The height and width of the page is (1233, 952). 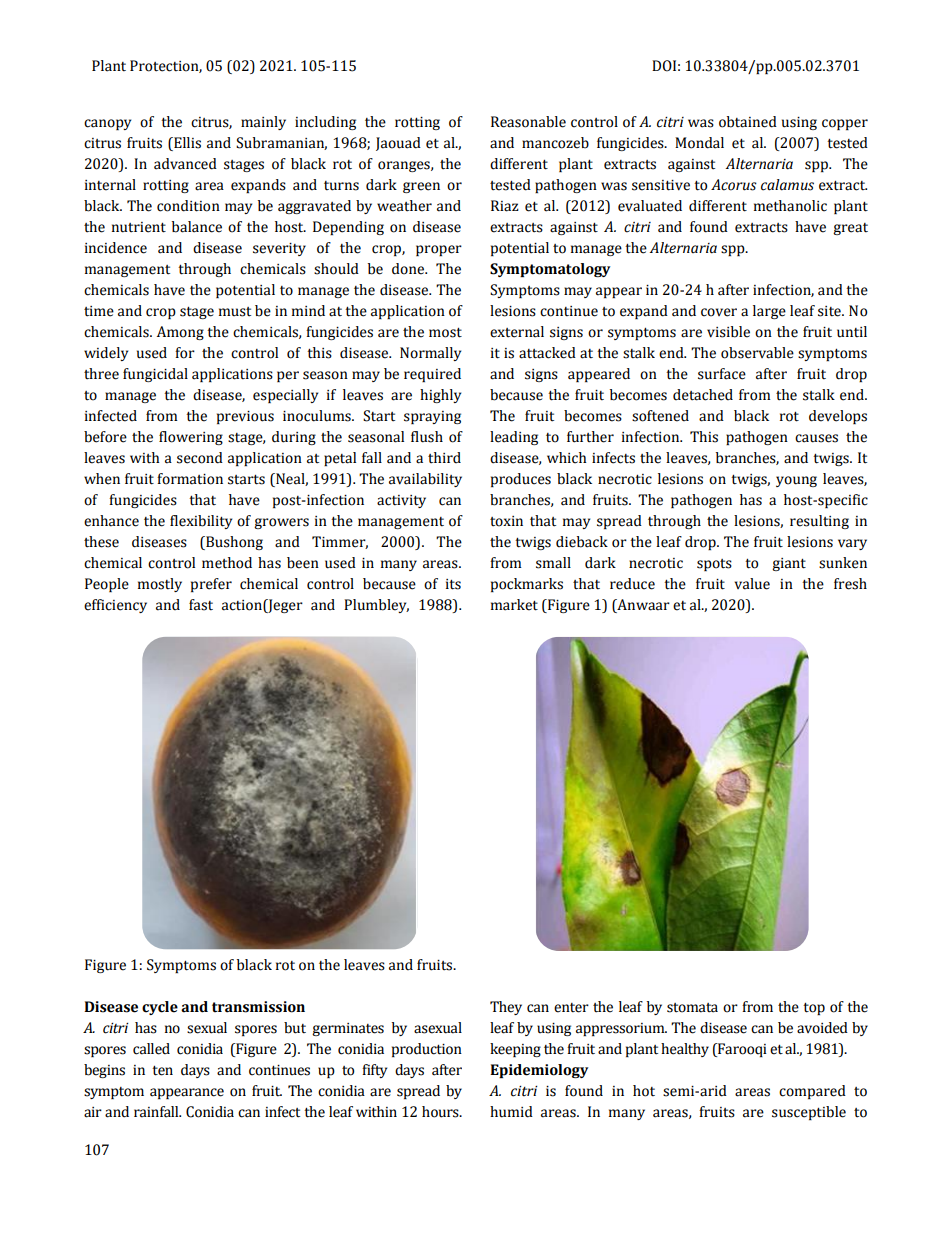 I want to click on value, so click(x=752, y=584).
